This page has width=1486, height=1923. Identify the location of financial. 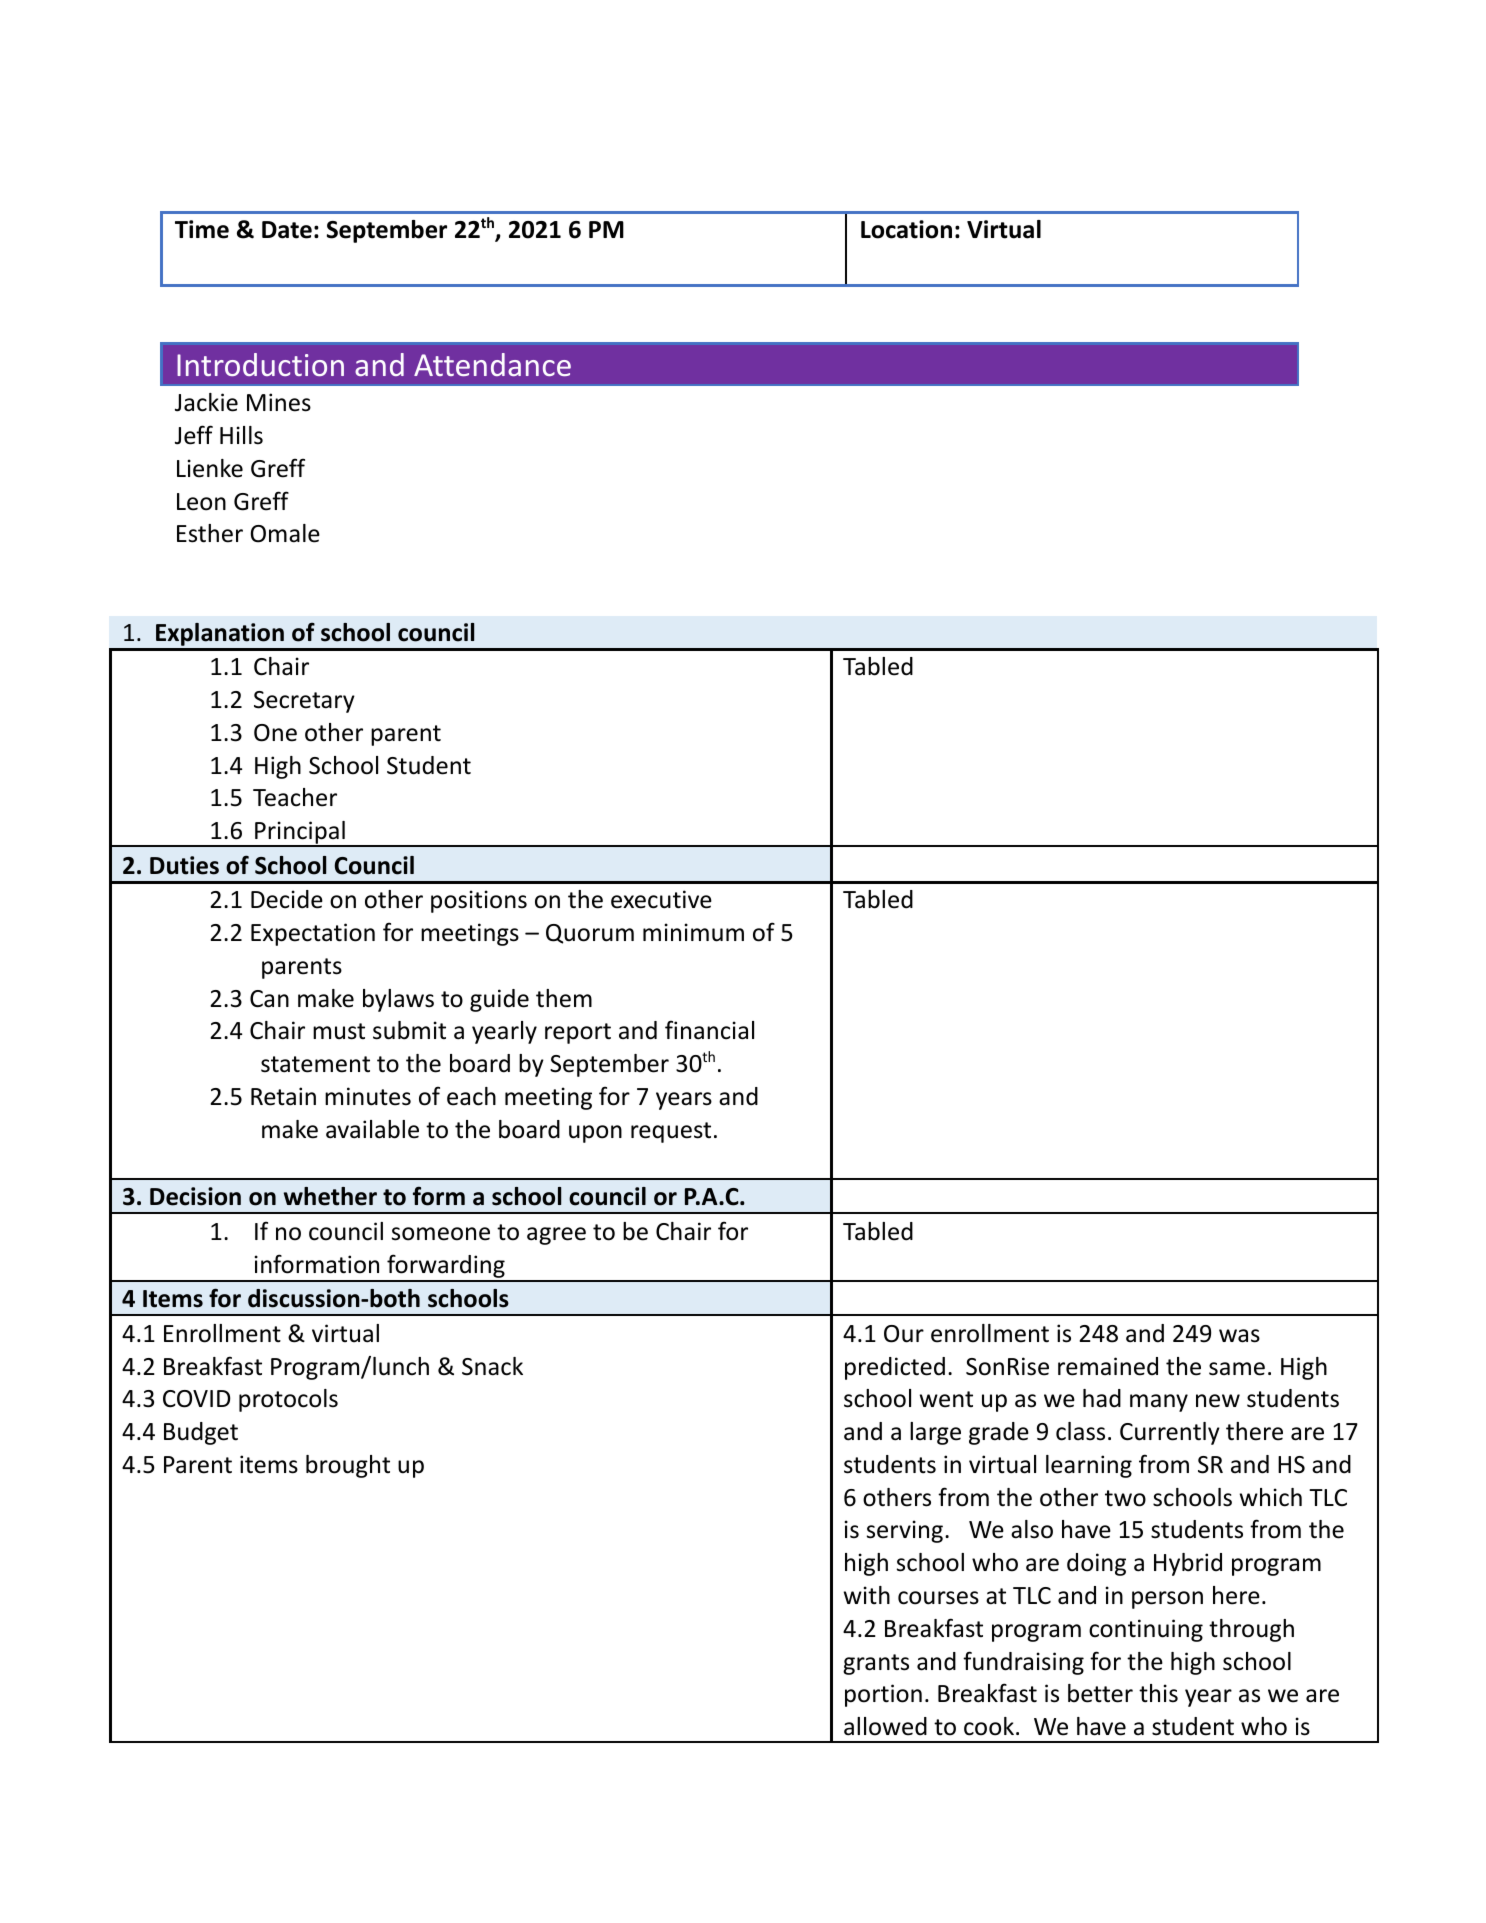
(709, 1030).
